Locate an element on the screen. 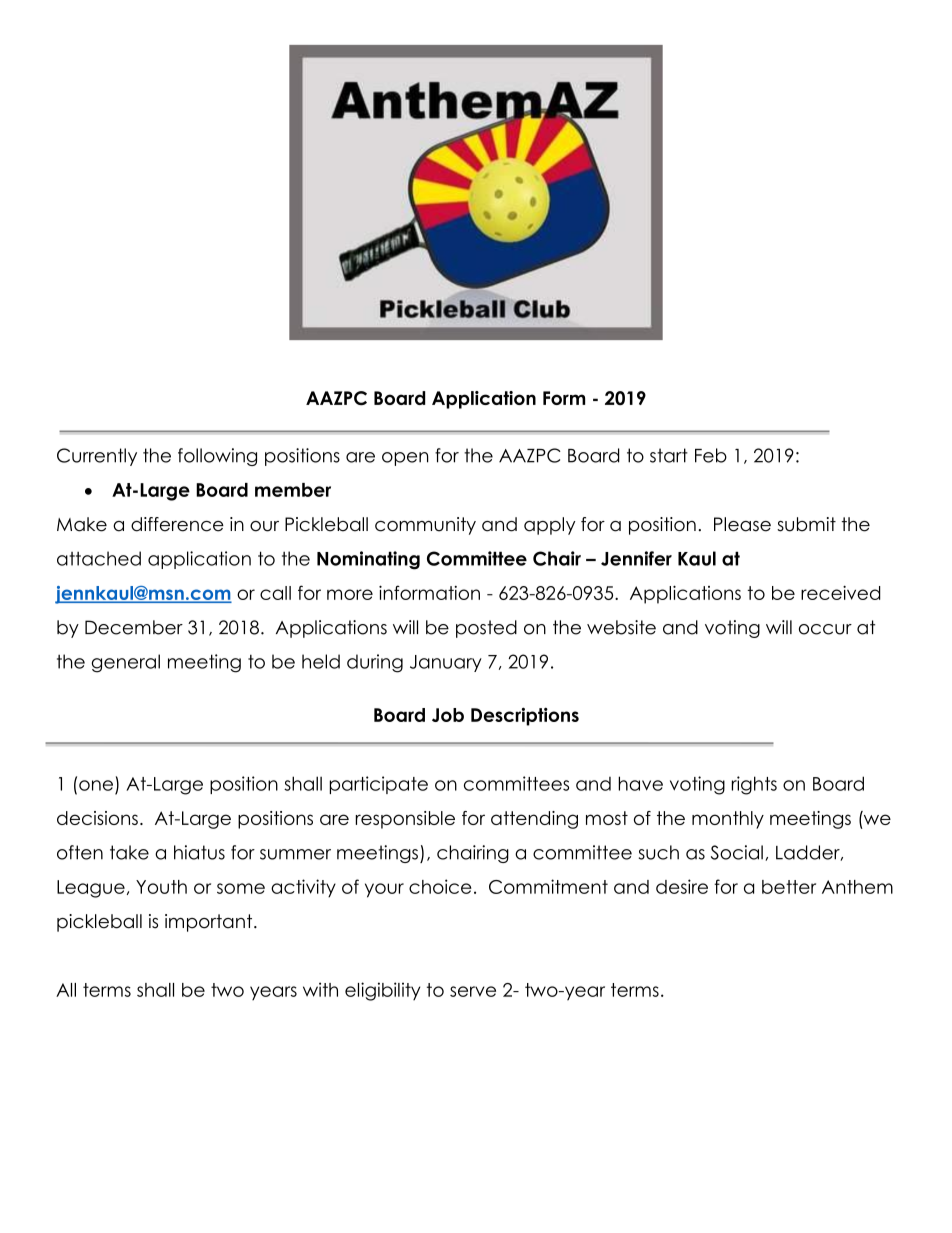 This screenshot has height=1233, width=952. Feb is located at coordinates (711, 455).
